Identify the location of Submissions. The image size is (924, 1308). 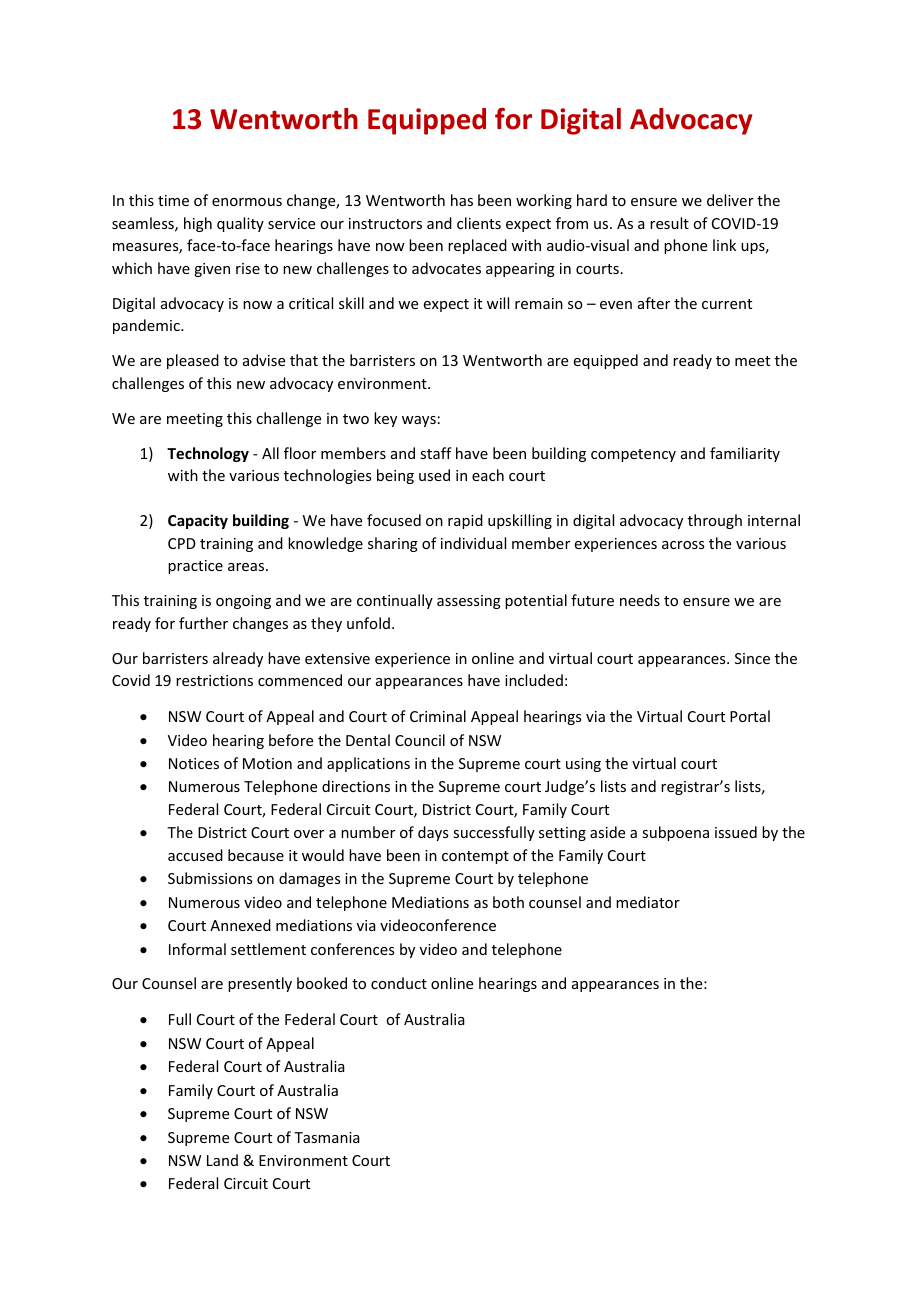
(210, 878).
